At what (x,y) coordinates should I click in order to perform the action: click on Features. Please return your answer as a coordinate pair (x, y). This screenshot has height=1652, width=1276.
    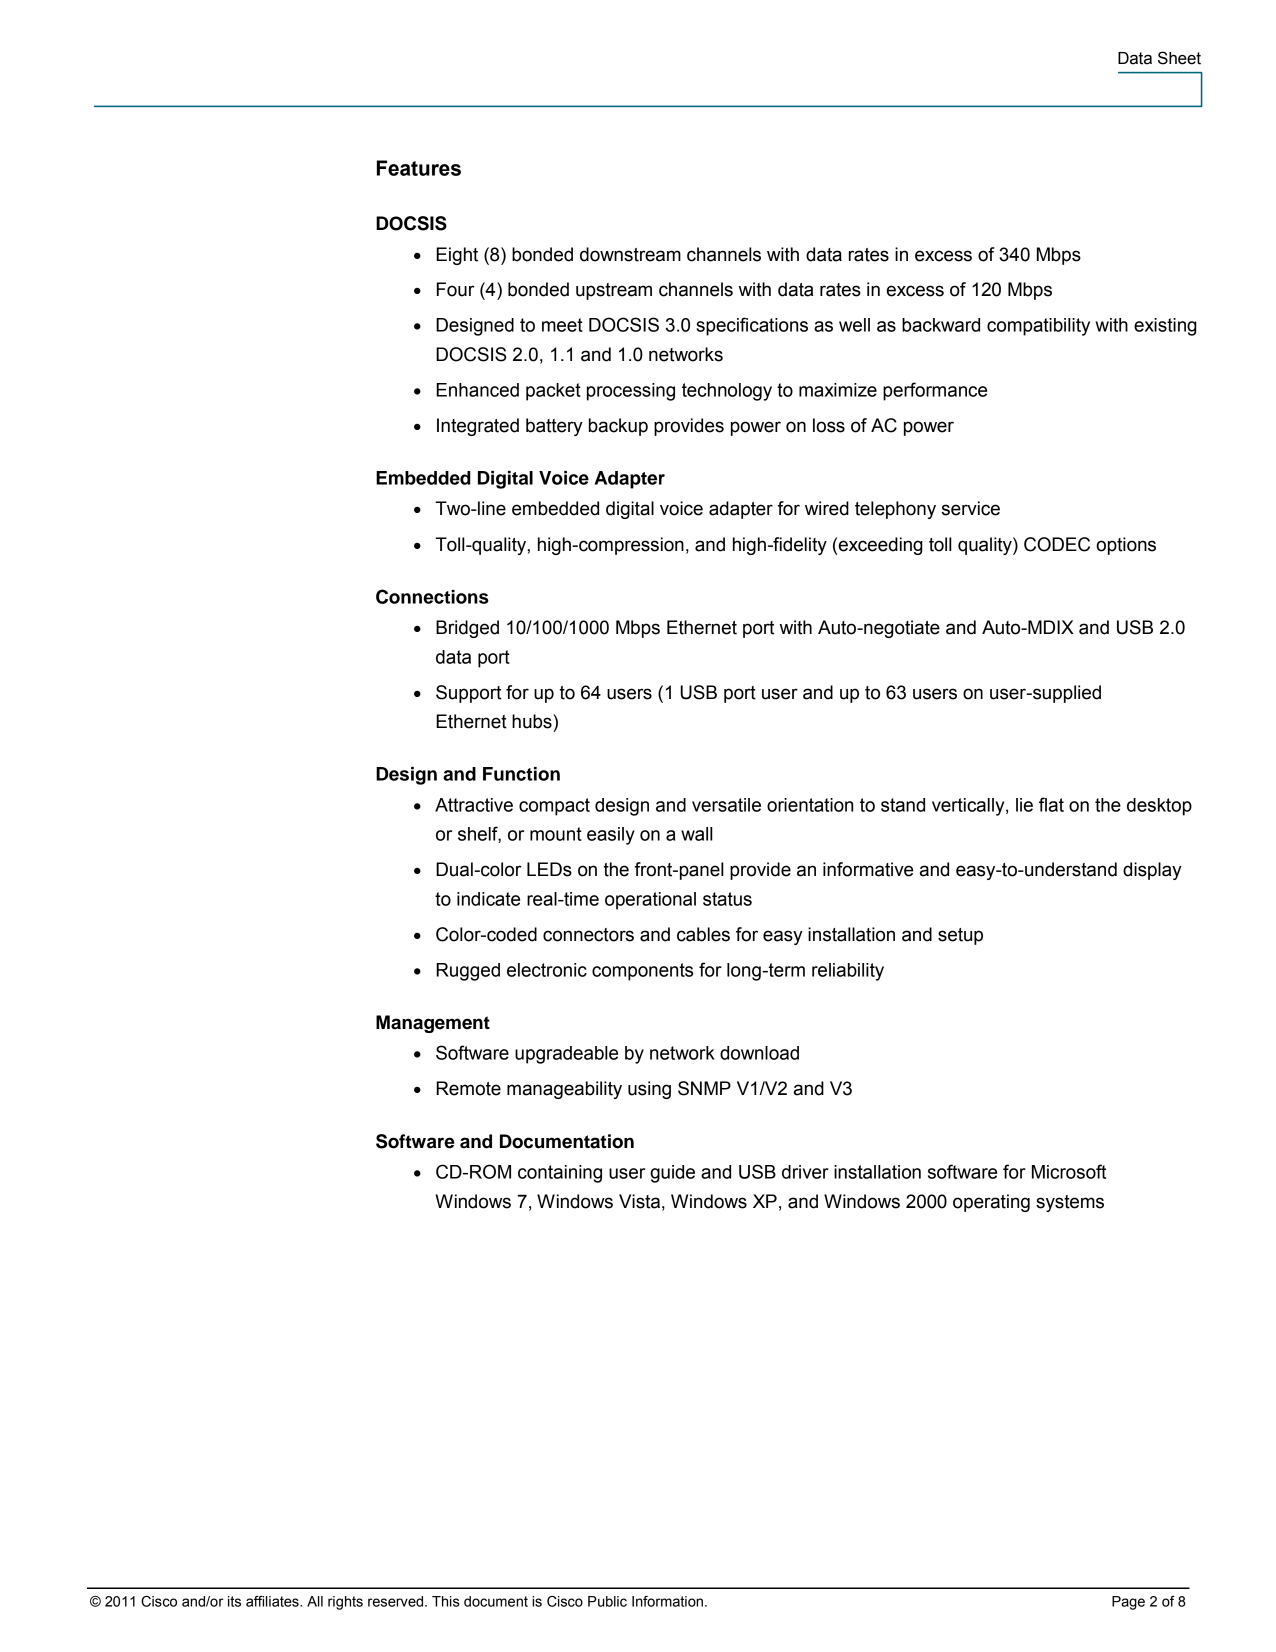
    Looking at the image, I should click on (419, 168).
